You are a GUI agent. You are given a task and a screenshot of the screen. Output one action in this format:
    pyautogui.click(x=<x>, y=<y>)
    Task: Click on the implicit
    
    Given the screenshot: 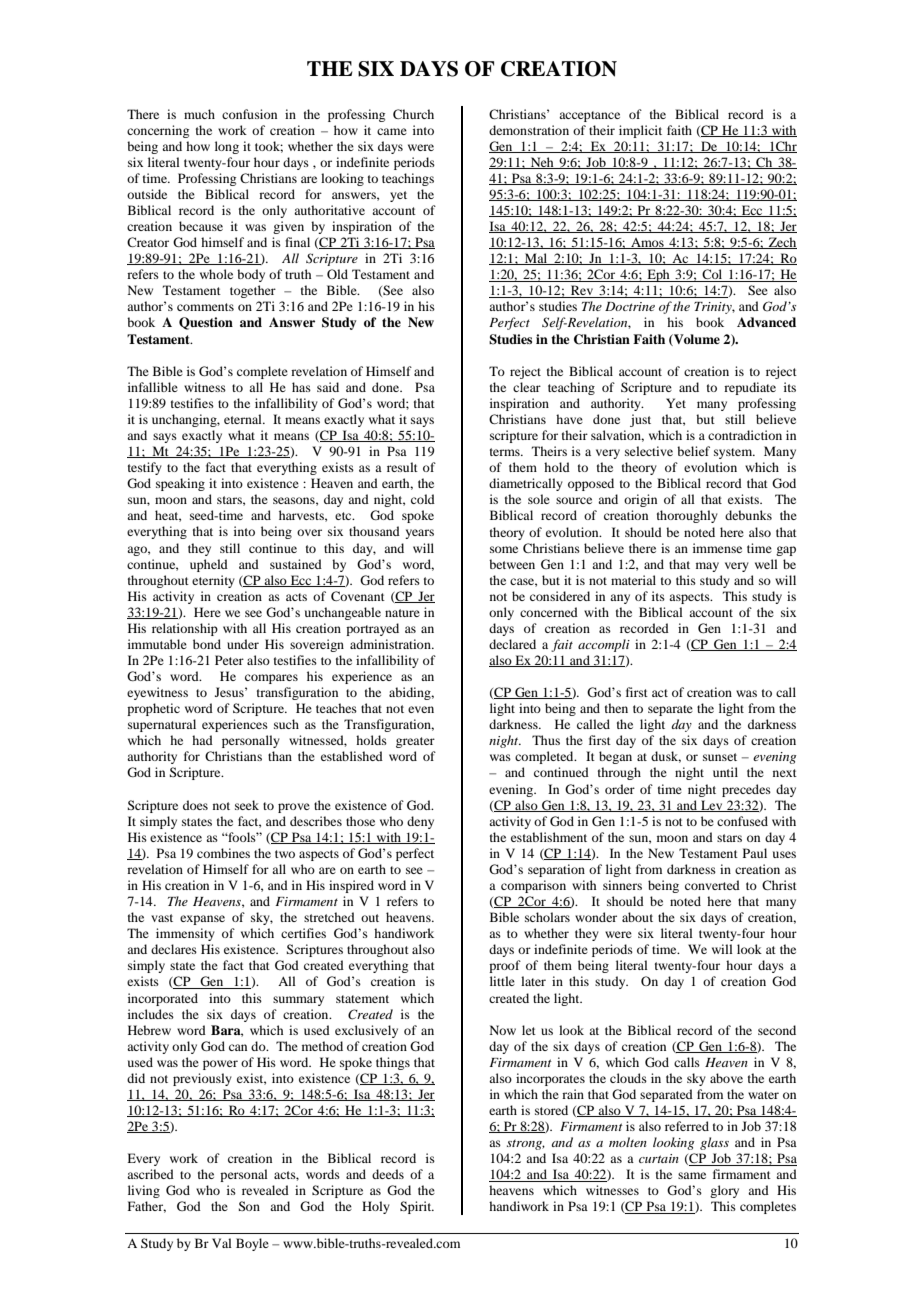 What is the action you would take?
    pyautogui.click(x=640, y=131)
